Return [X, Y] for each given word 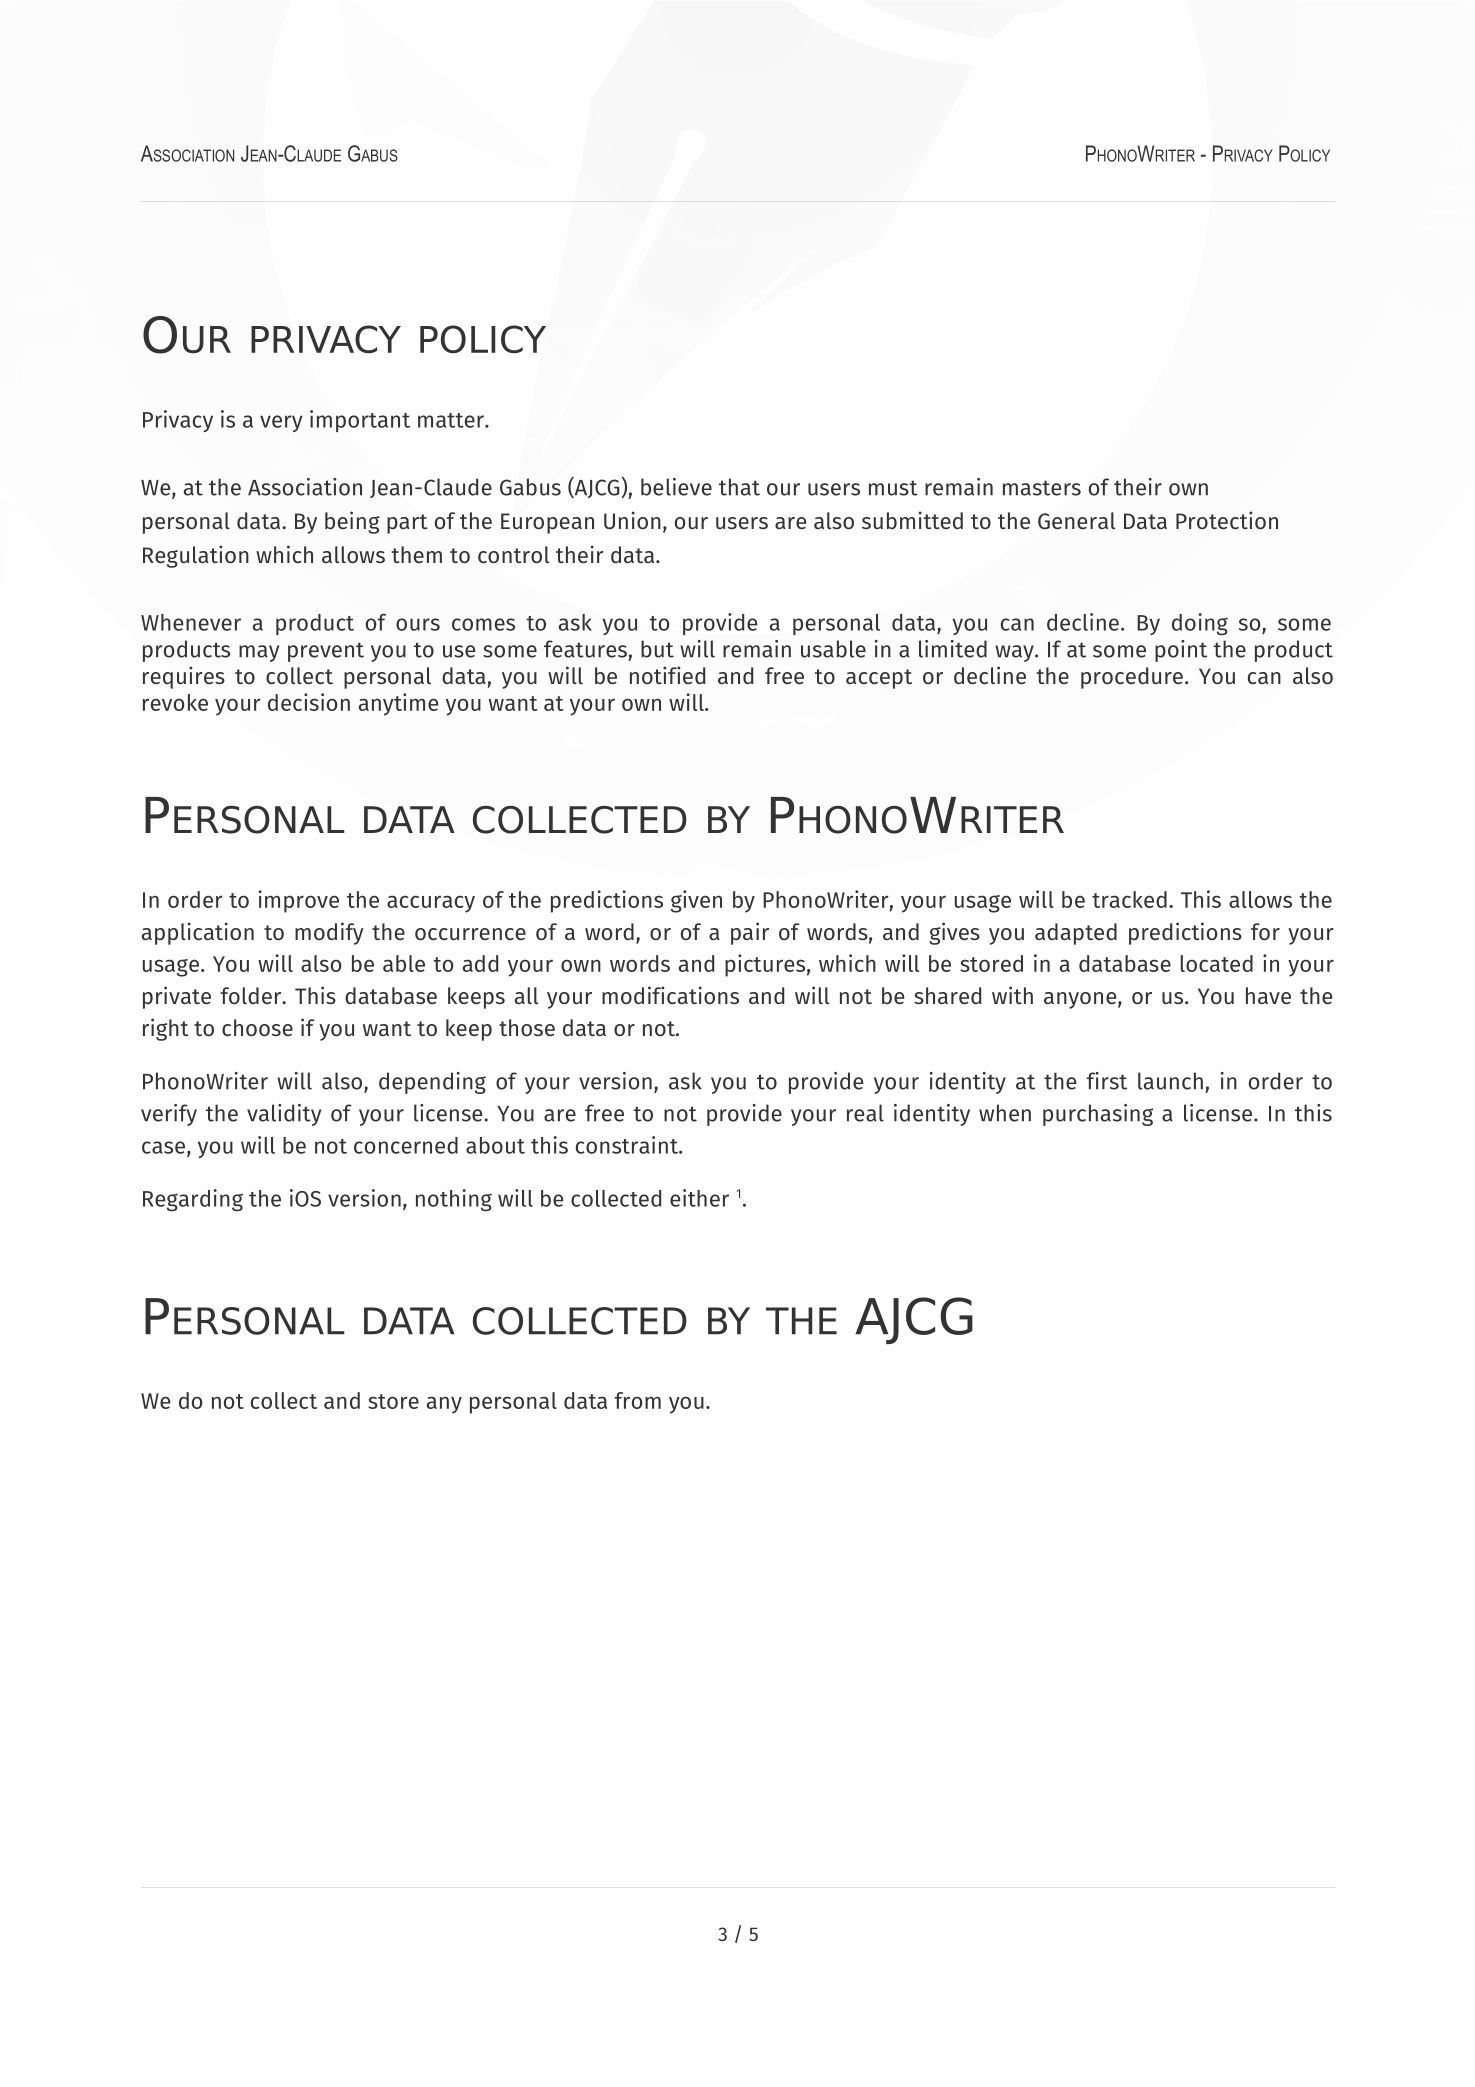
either [699, 1198]
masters [1042, 488]
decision [309, 702]
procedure [1132, 678]
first [1106, 1081]
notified [667, 675]
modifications [670, 995]
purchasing [1098, 1115]
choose [257, 1028]
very [281, 423]
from [637, 1400]
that [739, 487]
